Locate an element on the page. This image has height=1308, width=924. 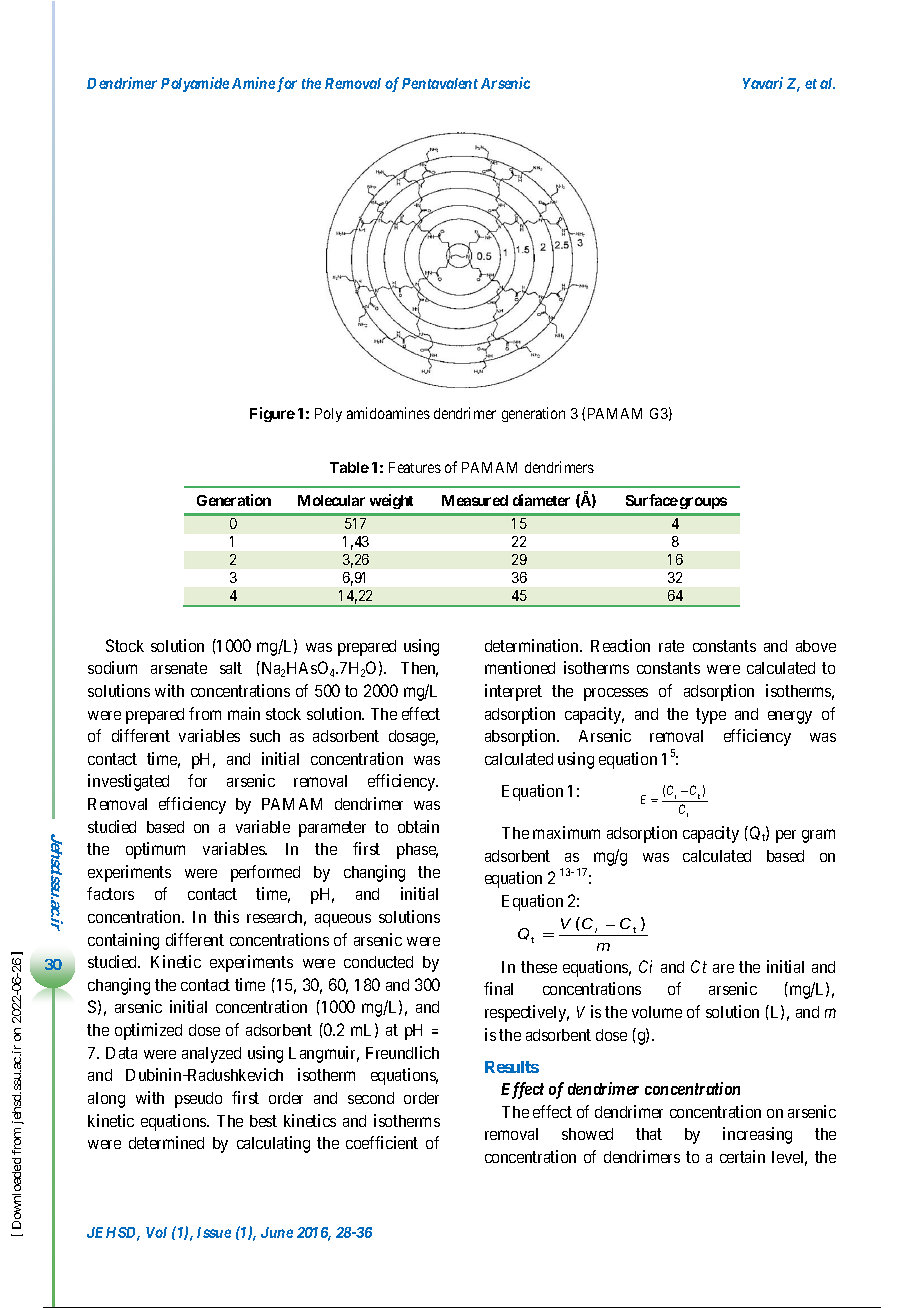
groups is located at coordinates (703, 503).
